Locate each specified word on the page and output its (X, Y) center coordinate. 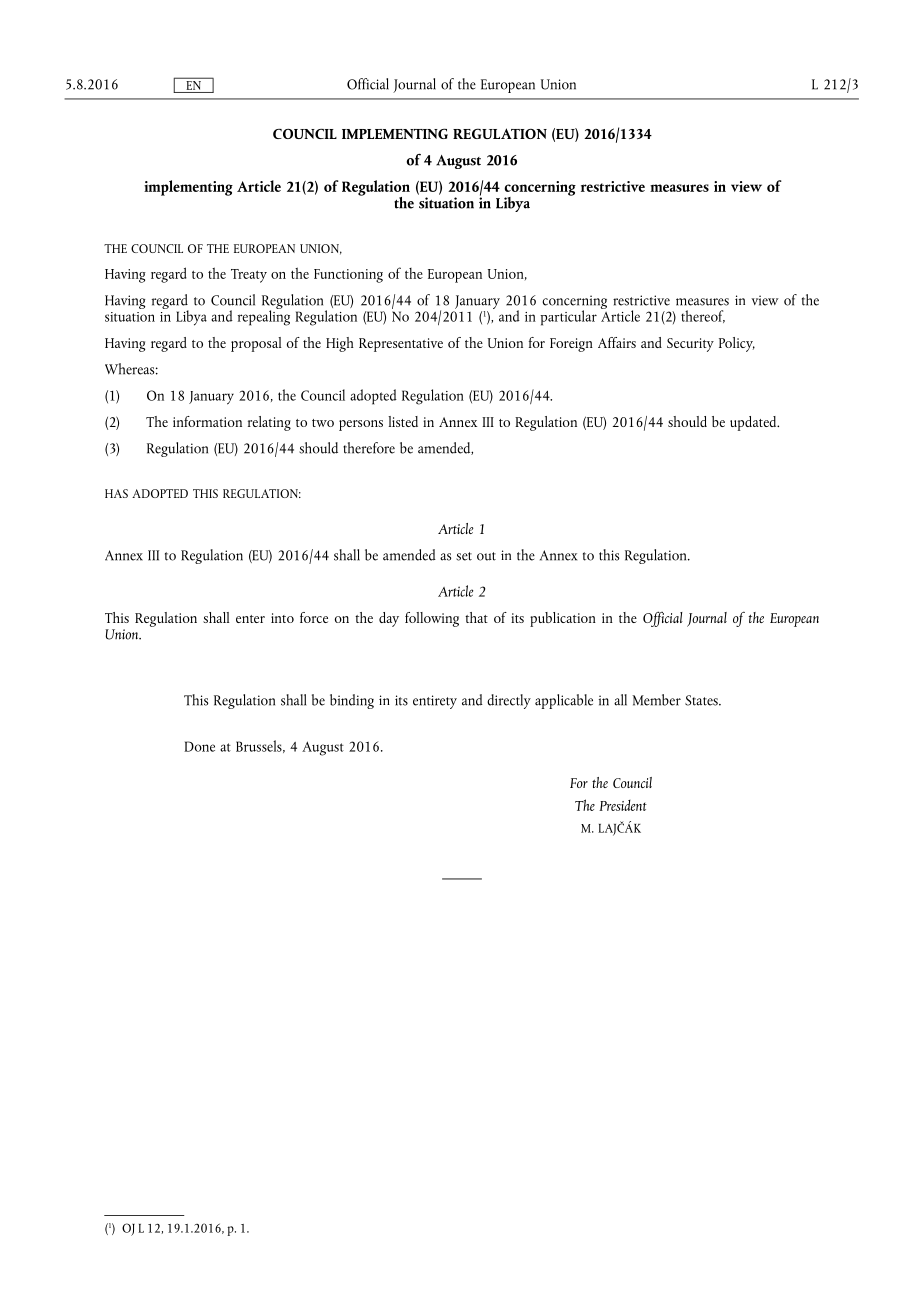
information (207, 421)
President (623, 805)
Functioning (348, 276)
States (702, 700)
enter (250, 619)
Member (656, 700)
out (486, 556)
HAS (116, 493)
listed (403, 421)
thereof (703, 316)
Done (199, 746)
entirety (435, 702)
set (464, 556)
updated (754, 423)
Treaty (249, 276)
